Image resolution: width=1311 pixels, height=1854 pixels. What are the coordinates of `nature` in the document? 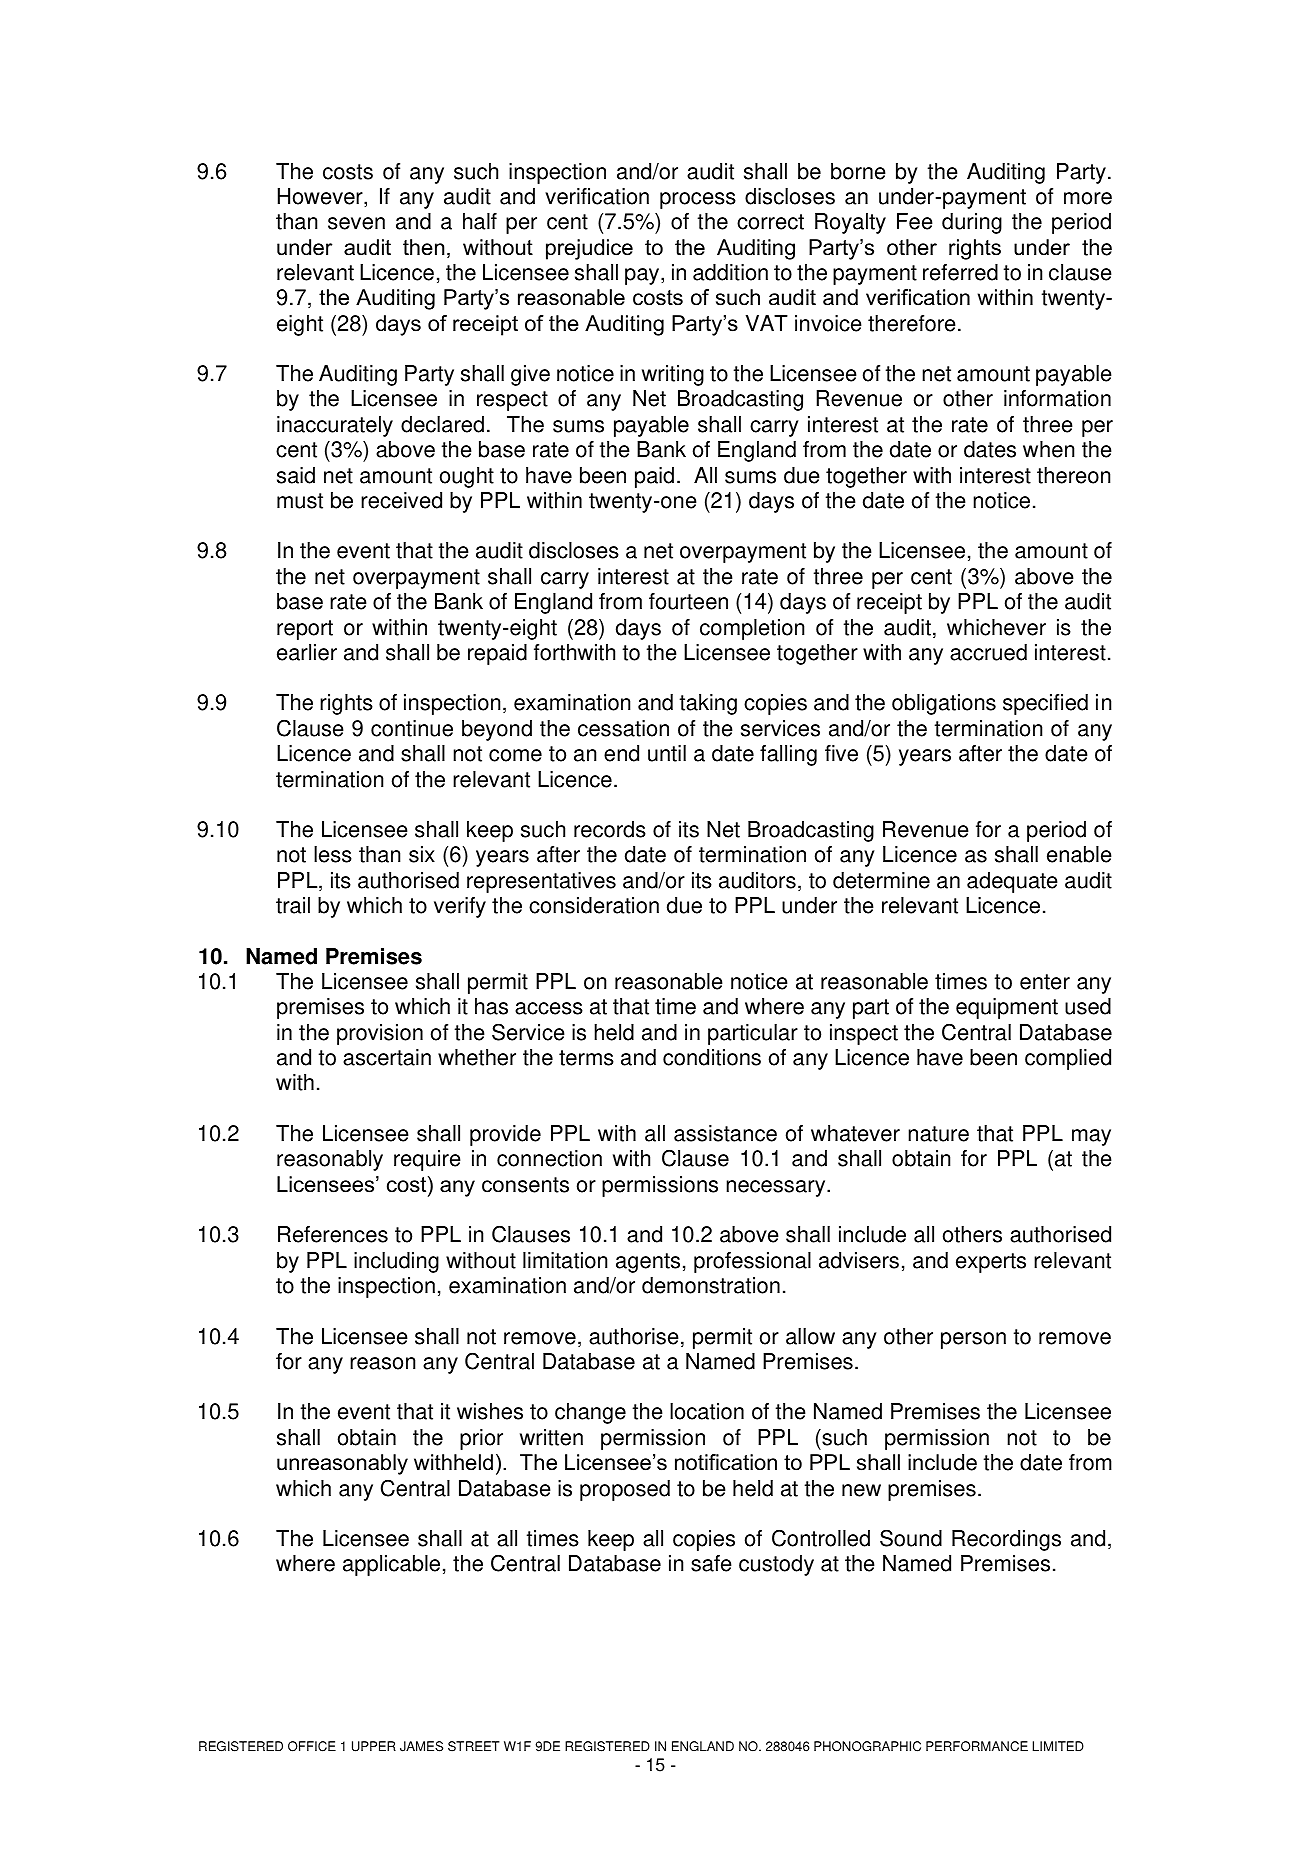 It's located at (938, 1134).
